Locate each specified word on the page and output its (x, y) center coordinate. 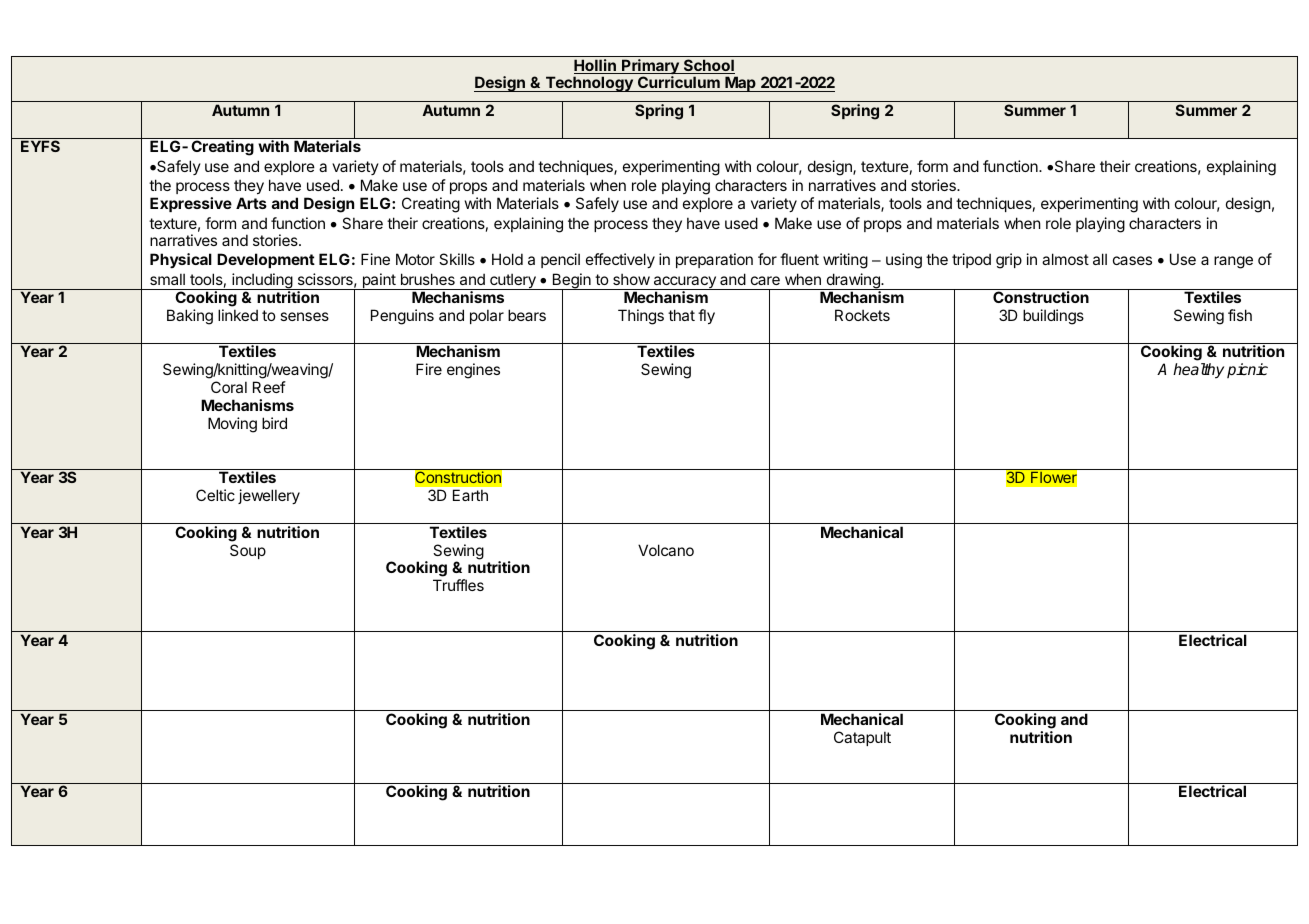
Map (740, 84)
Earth (470, 495)
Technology (589, 84)
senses (304, 316)
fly (706, 316)
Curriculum (679, 84)
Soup (248, 551)
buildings (1053, 317)
